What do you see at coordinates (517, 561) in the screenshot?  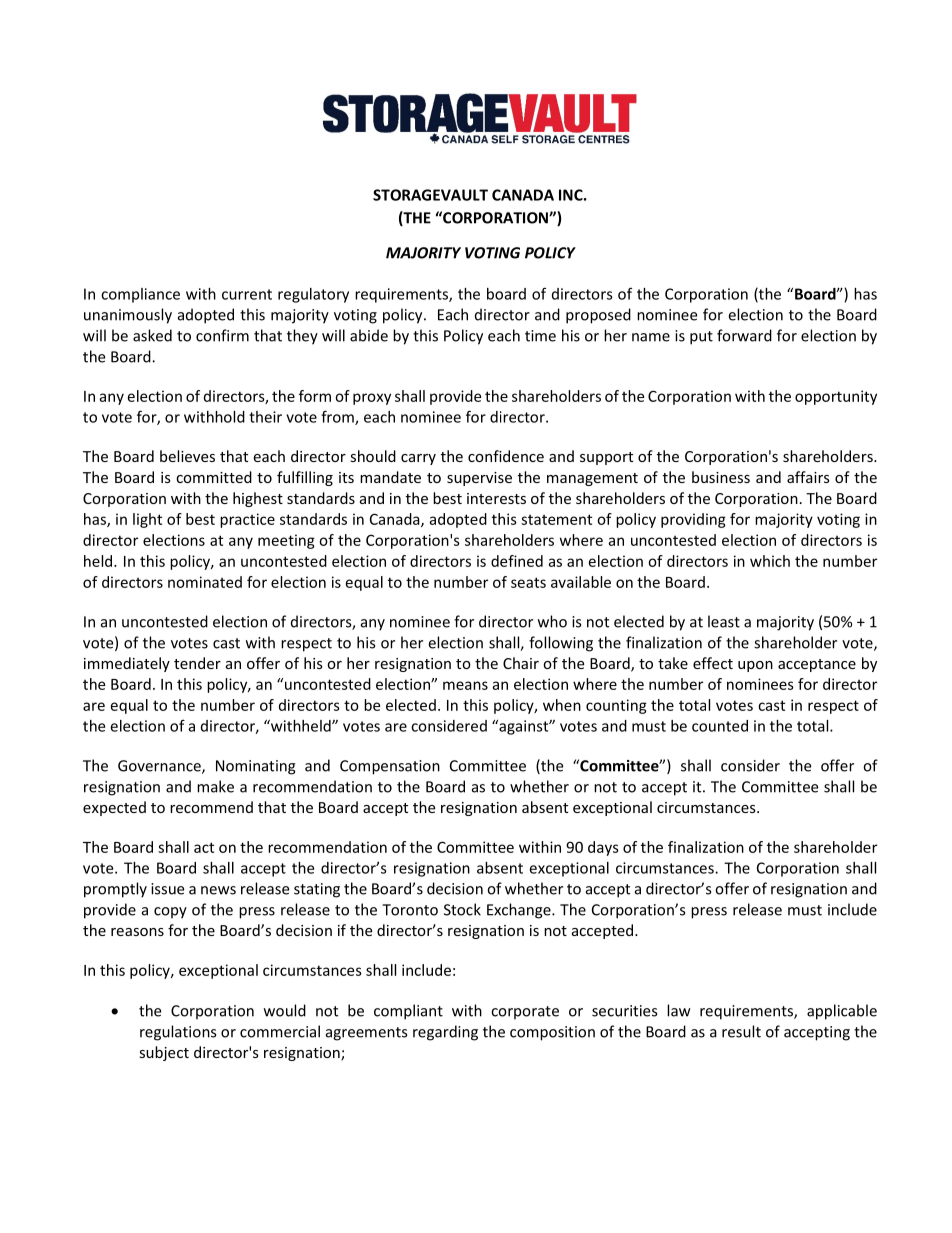 I see `defined` at bounding box center [517, 561].
